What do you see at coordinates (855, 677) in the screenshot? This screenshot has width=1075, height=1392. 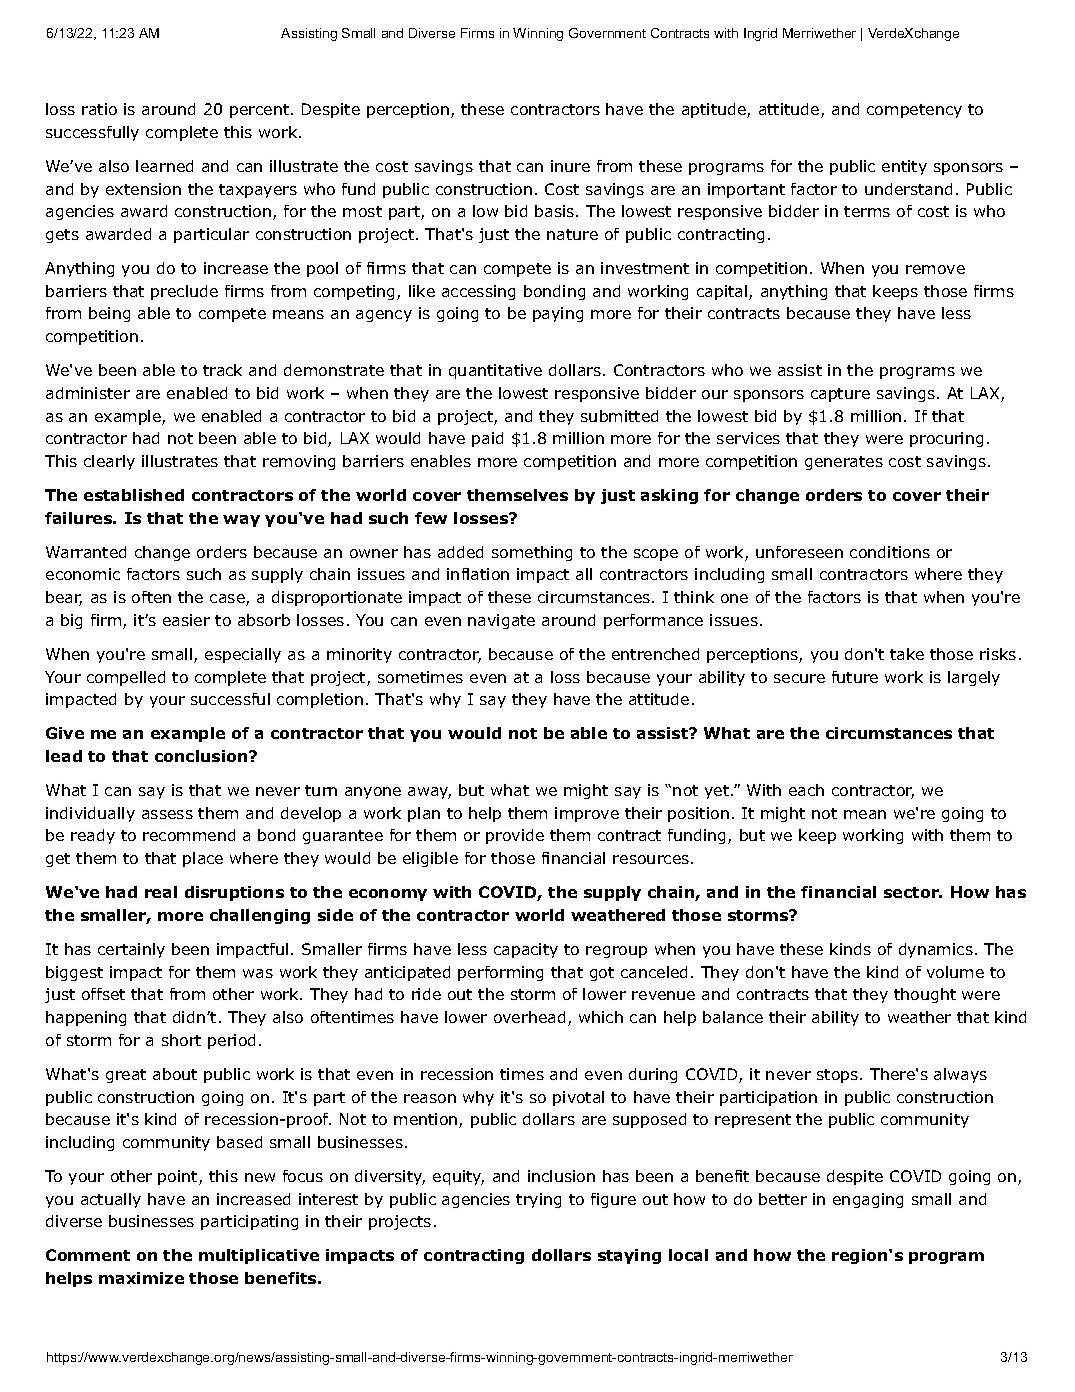 I see `future` at bounding box center [855, 677].
